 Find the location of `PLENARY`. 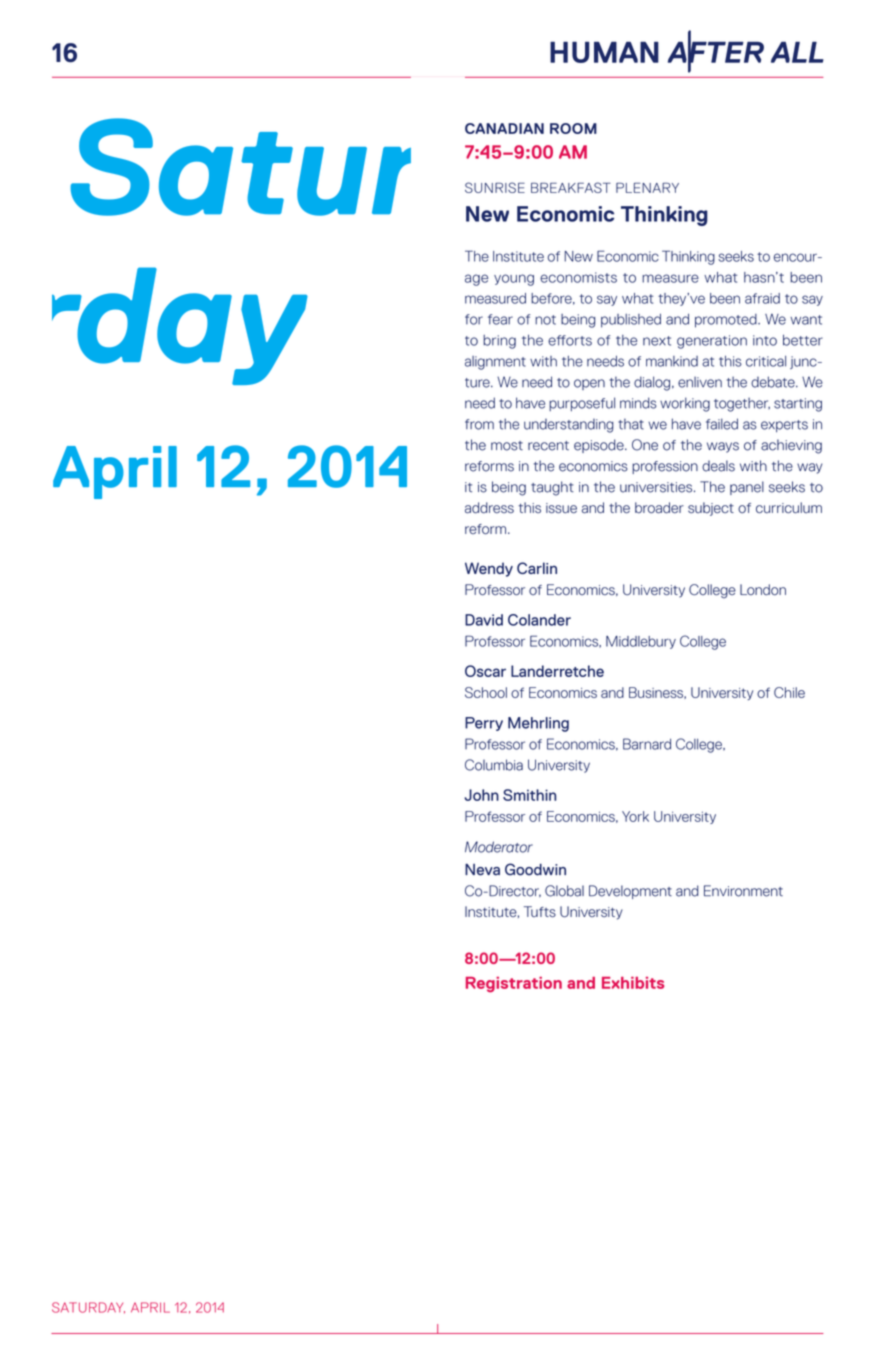

PLENARY is located at coordinates (647, 188).
